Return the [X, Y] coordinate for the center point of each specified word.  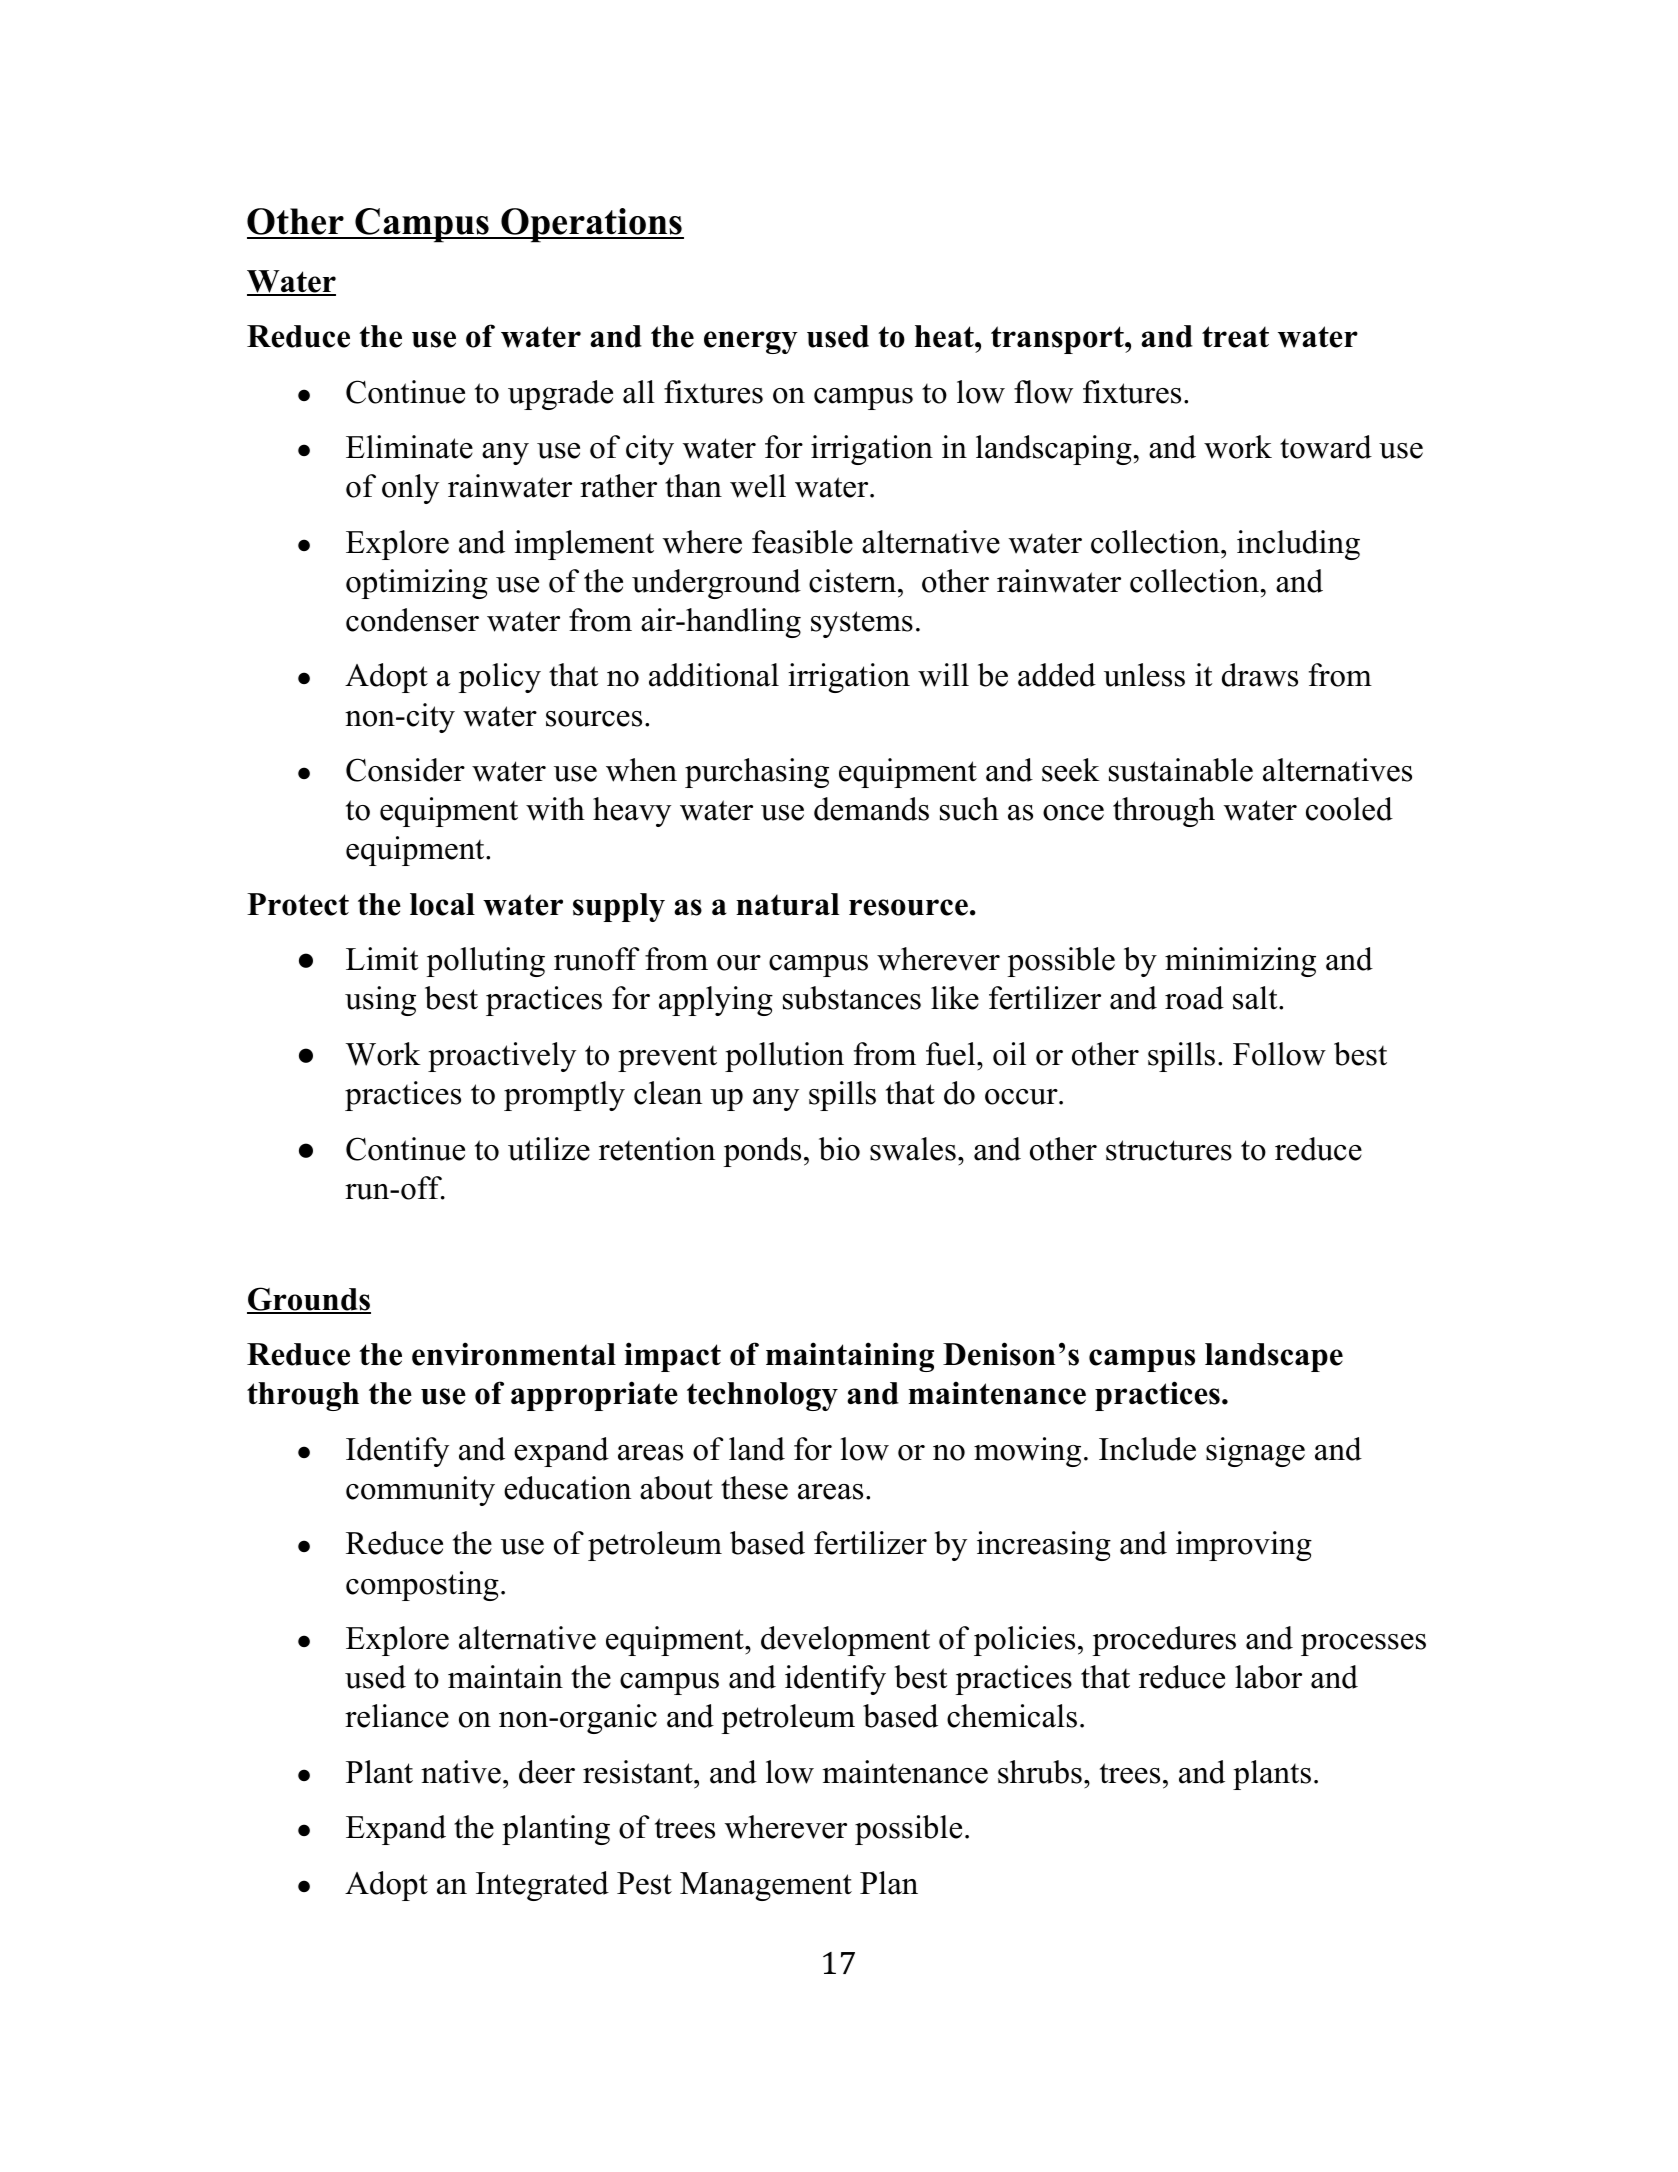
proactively [502, 1057]
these [754, 1488]
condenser [412, 620]
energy [751, 342]
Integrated [542, 1886]
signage [1255, 1452]
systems [862, 624]
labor [1268, 1677]
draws [1260, 675]
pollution [784, 1057]
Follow [1279, 1054]
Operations [591, 225]
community [420, 1491]
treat [1235, 337]
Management [766, 1886]
